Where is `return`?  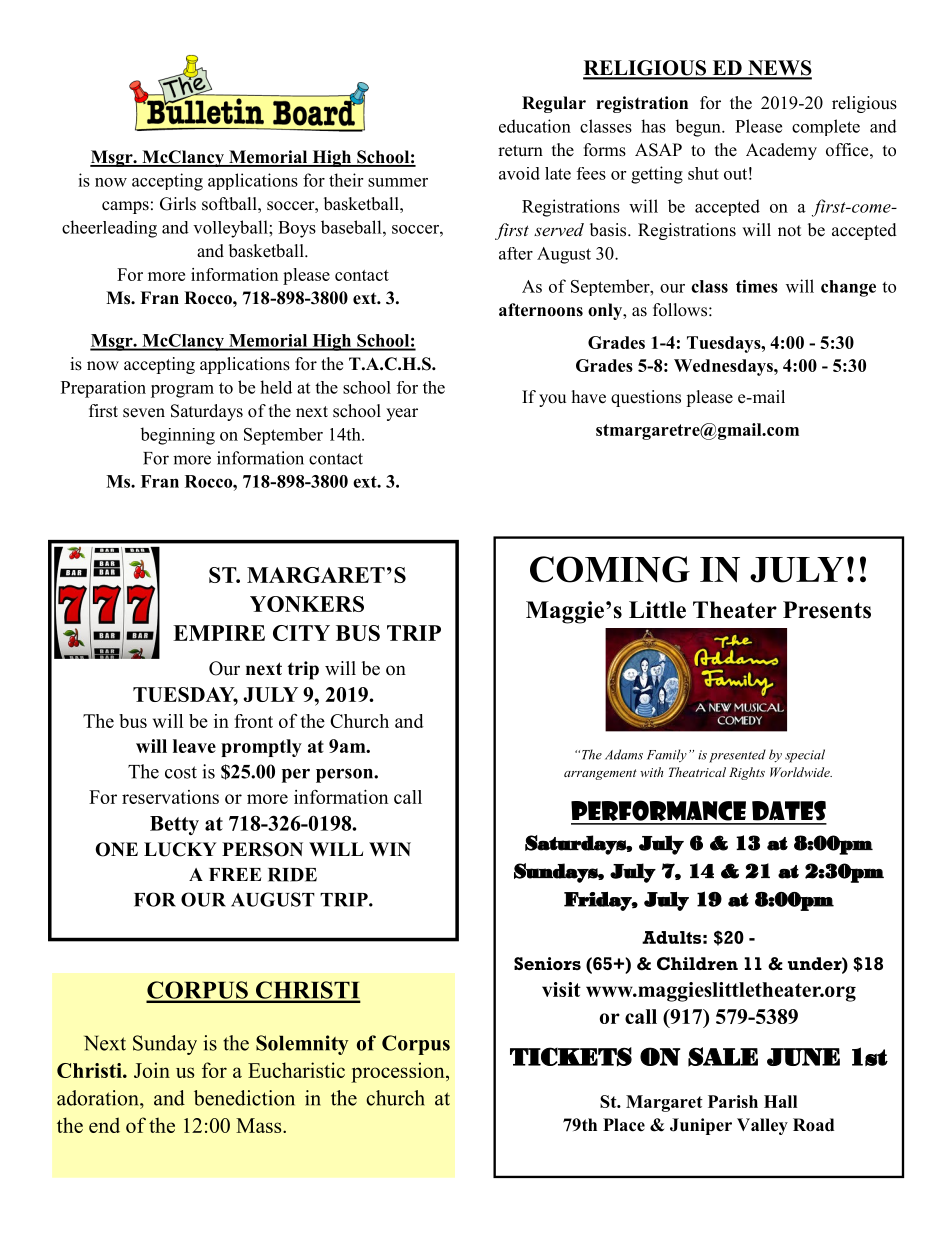 return is located at coordinates (520, 151).
